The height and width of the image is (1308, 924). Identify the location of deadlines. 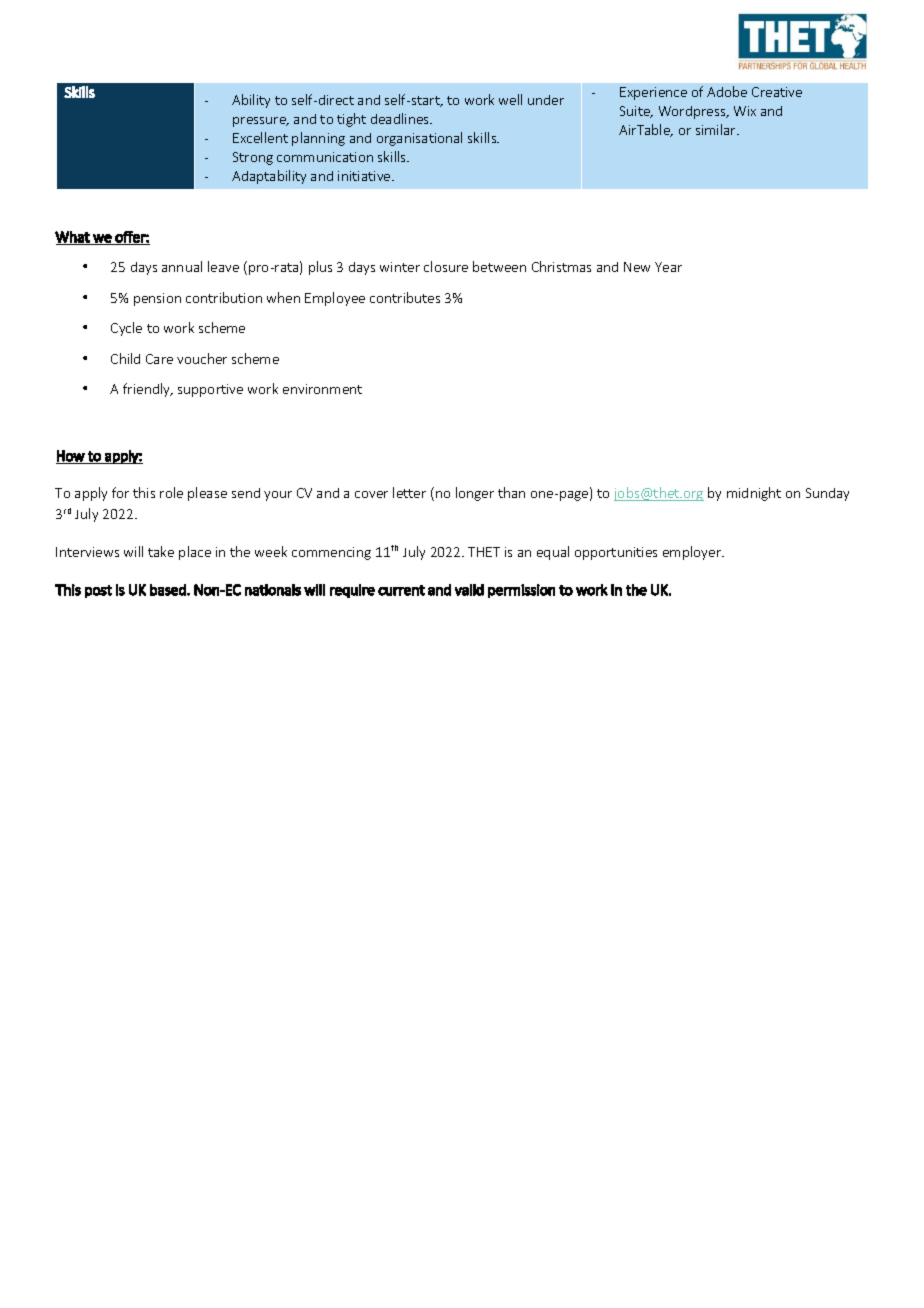
(401, 118).
